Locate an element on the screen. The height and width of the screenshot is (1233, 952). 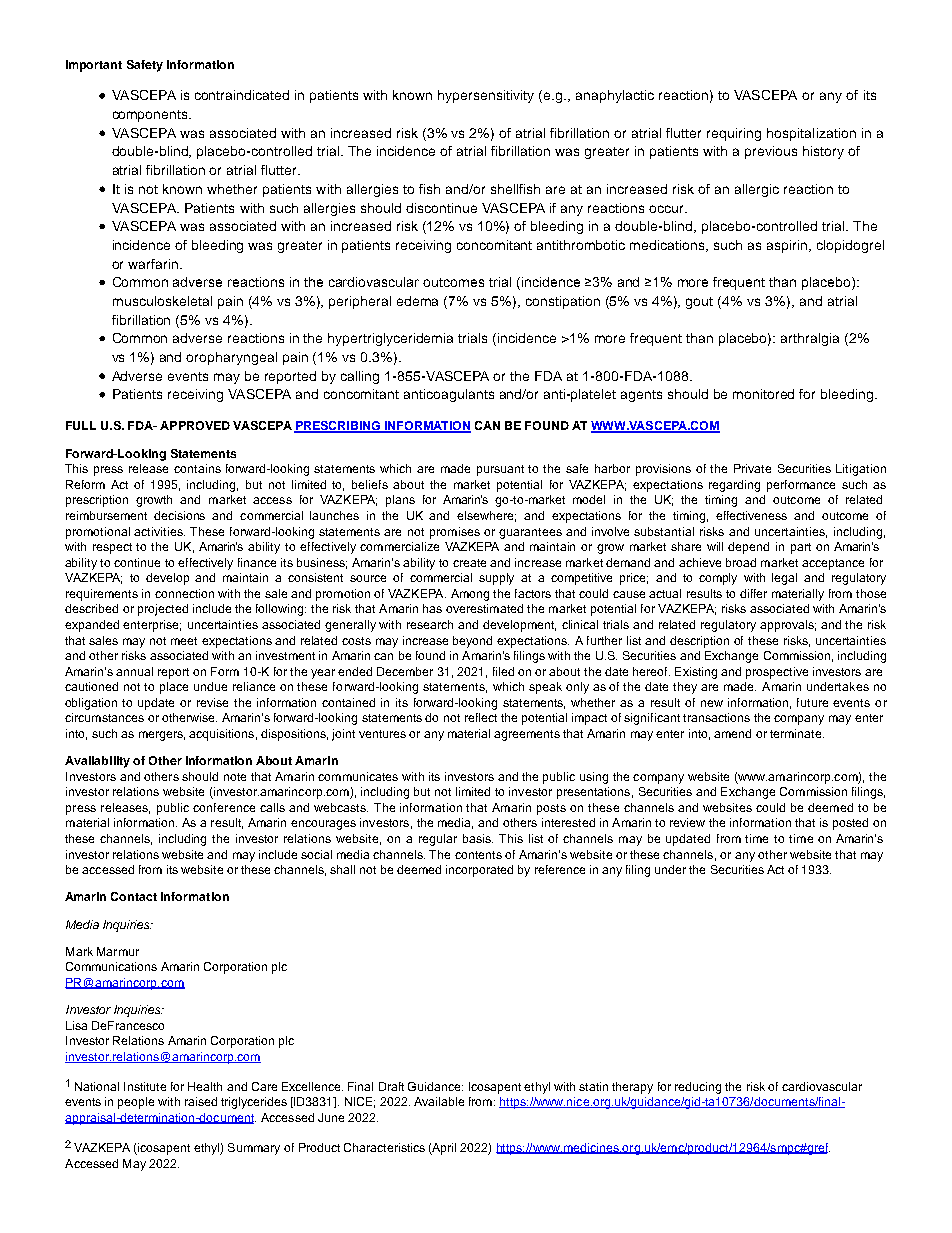
raised is located at coordinates (201, 1101).
